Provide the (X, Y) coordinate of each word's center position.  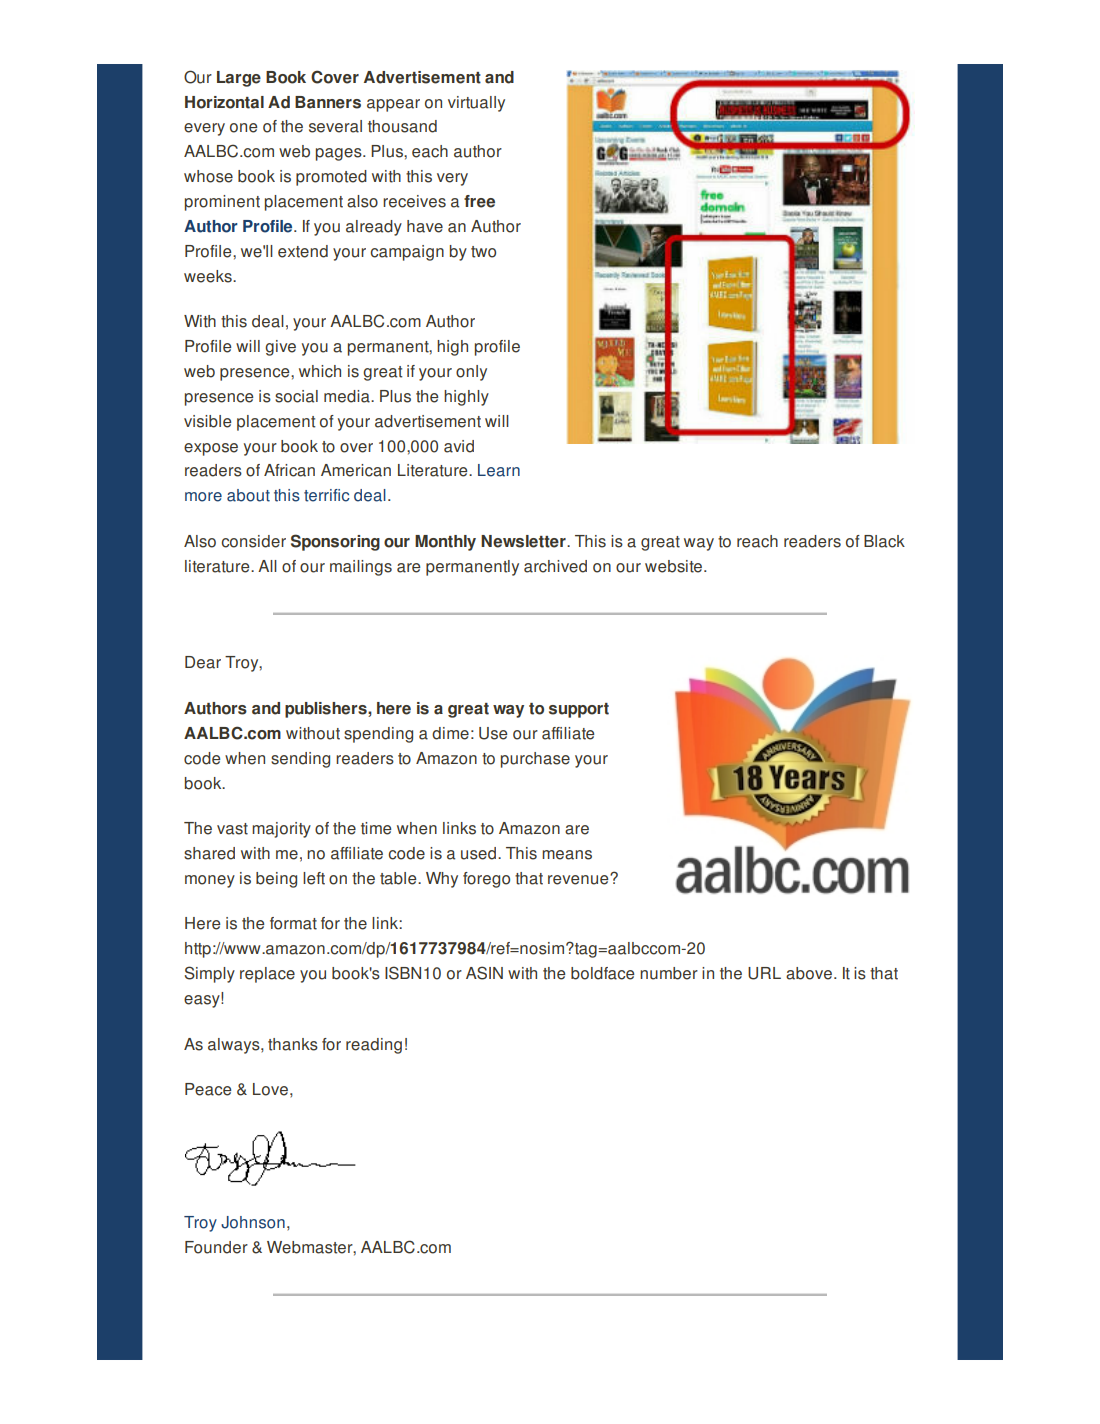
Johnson (253, 1222)
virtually (476, 104)
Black (884, 541)
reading (374, 1046)
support (579, 710)
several (335, 126)
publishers (327, 710)
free (479, 201)
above (809, 973)
